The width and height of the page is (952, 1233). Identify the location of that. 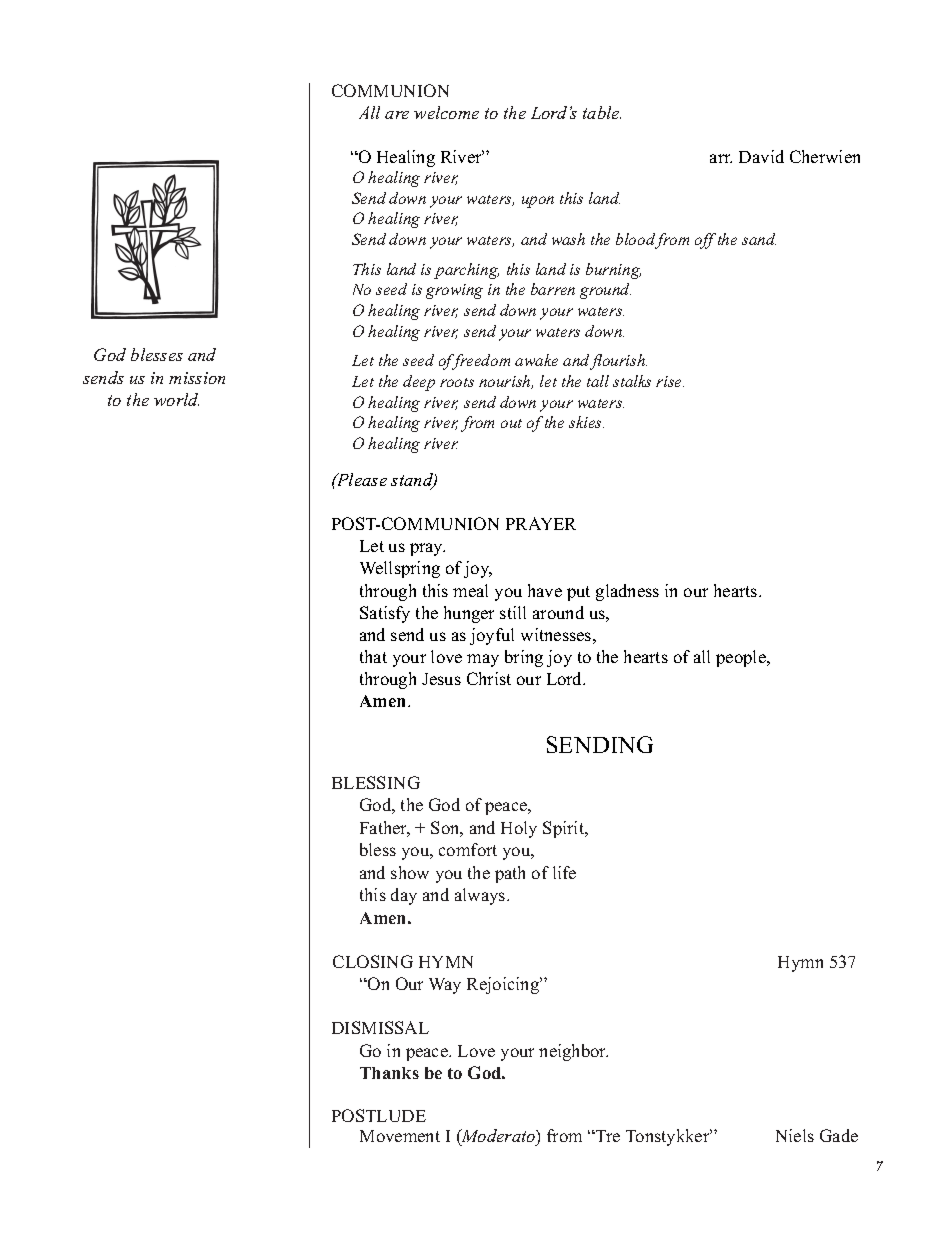
(373, 656).
